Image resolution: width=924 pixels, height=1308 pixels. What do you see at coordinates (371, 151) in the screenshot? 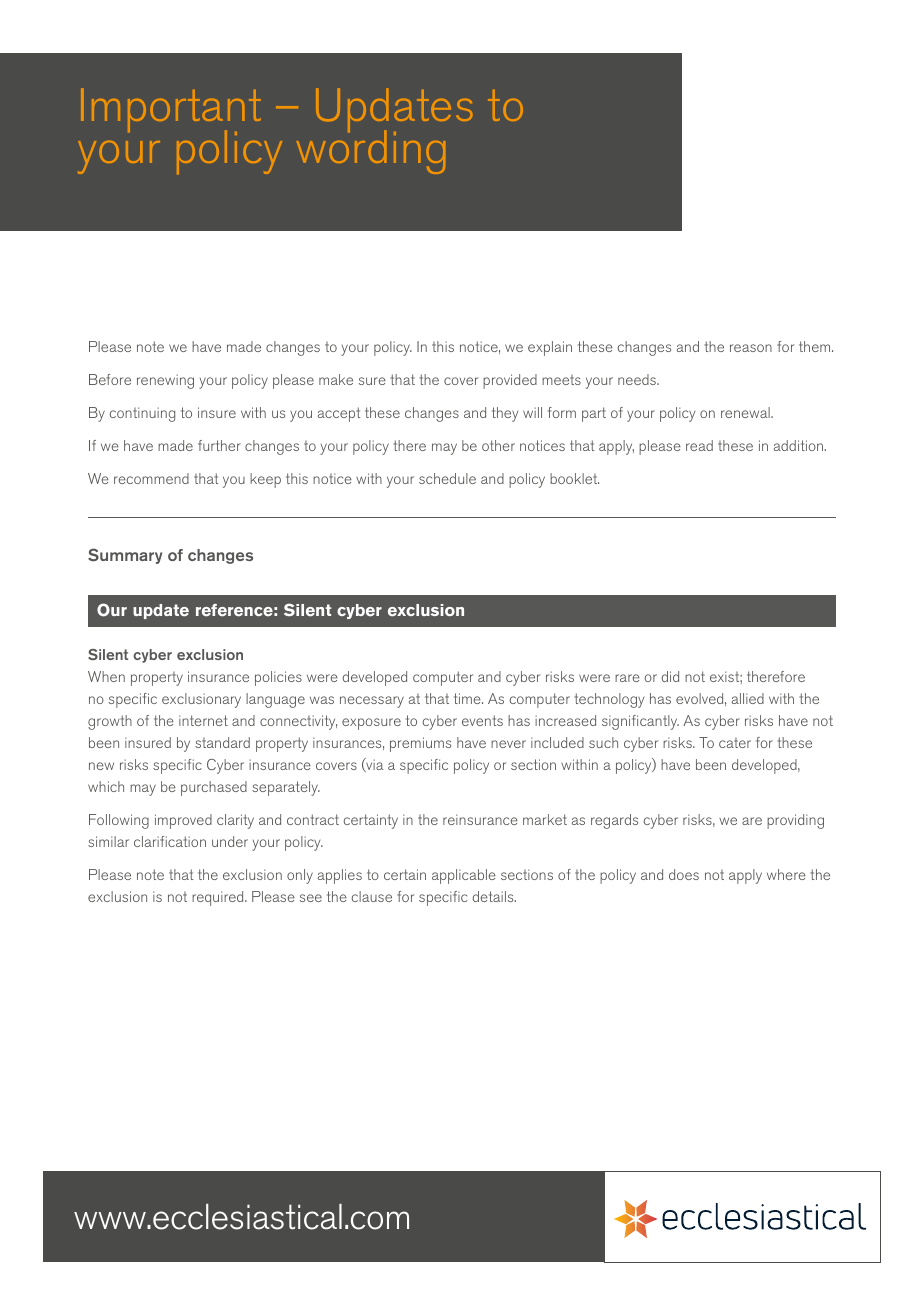
I see `wording` at bounding box center [371, 151].
